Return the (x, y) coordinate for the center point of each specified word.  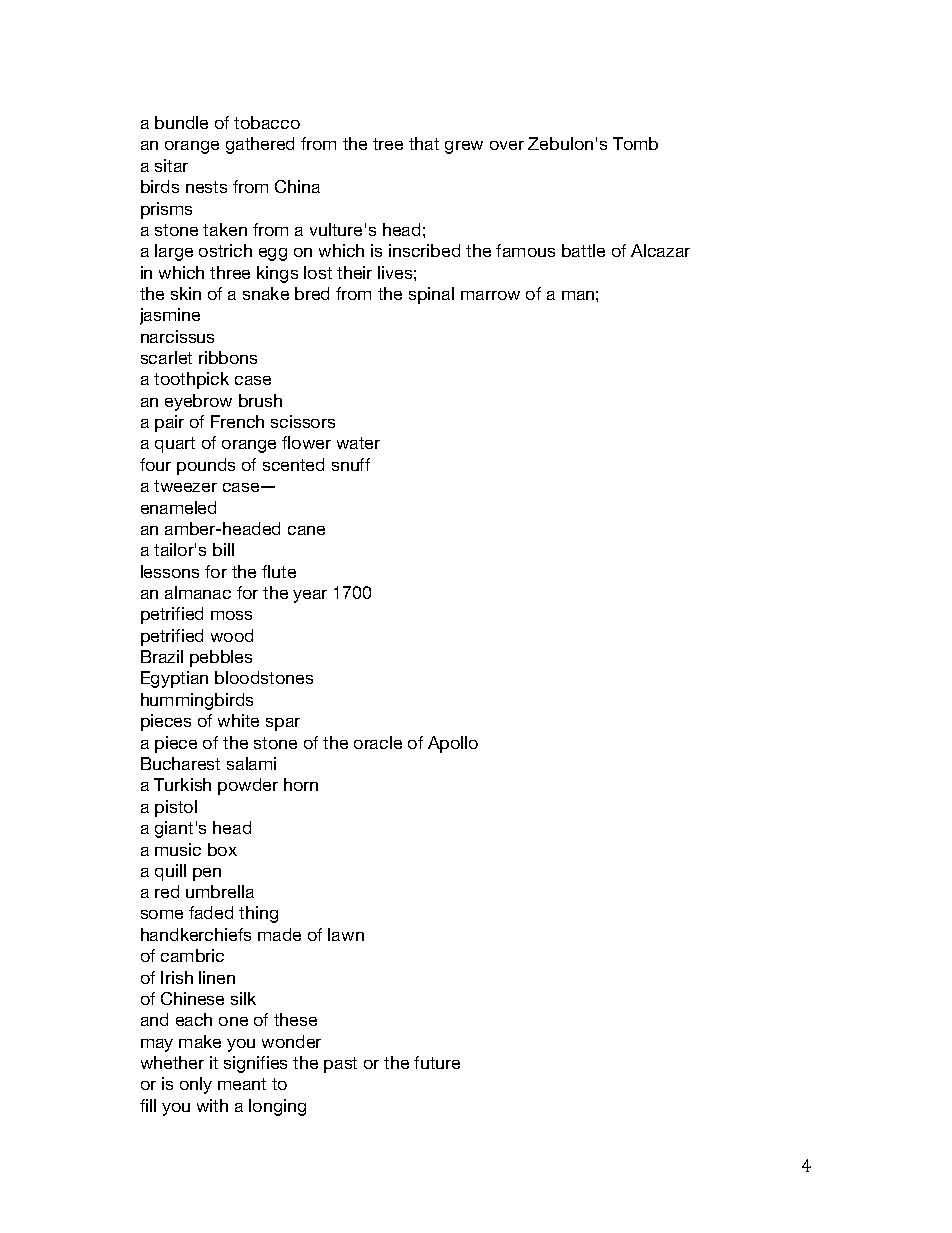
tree (388, 144)
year (310, 596)
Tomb (635, 143)
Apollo (453, 744)
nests (206, 187)
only (196, 1085)
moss (231, 615)
